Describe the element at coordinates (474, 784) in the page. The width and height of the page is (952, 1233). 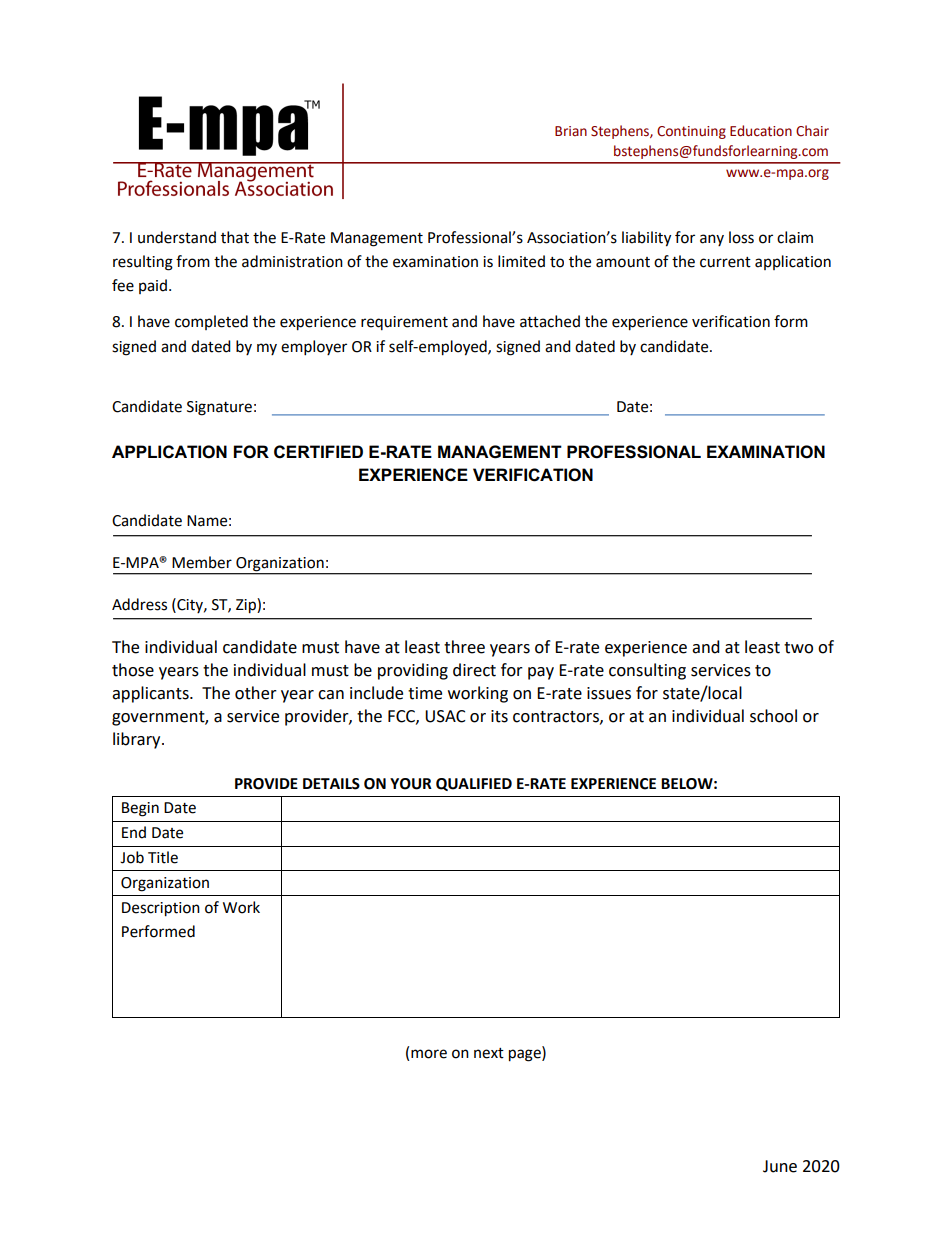
I see `QUALIFIED` at that location.
